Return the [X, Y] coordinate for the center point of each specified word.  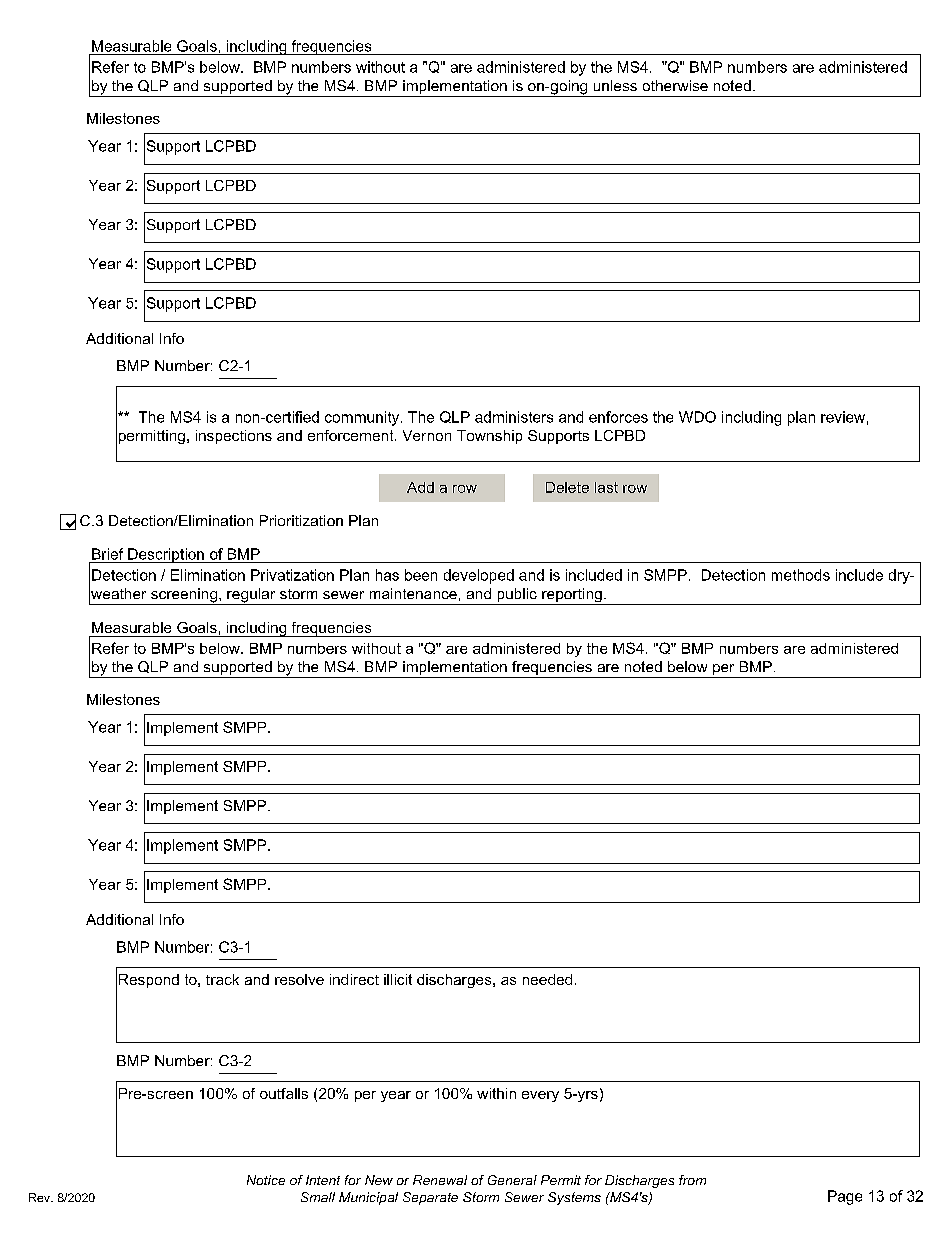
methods [801, 575]
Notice [266, 1180]
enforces [618, 417]
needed [547, 979]
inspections [234, 437]
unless [615, 85]
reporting [572, 596]
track [222, 979]
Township [489, 437]
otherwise [675, 85]
